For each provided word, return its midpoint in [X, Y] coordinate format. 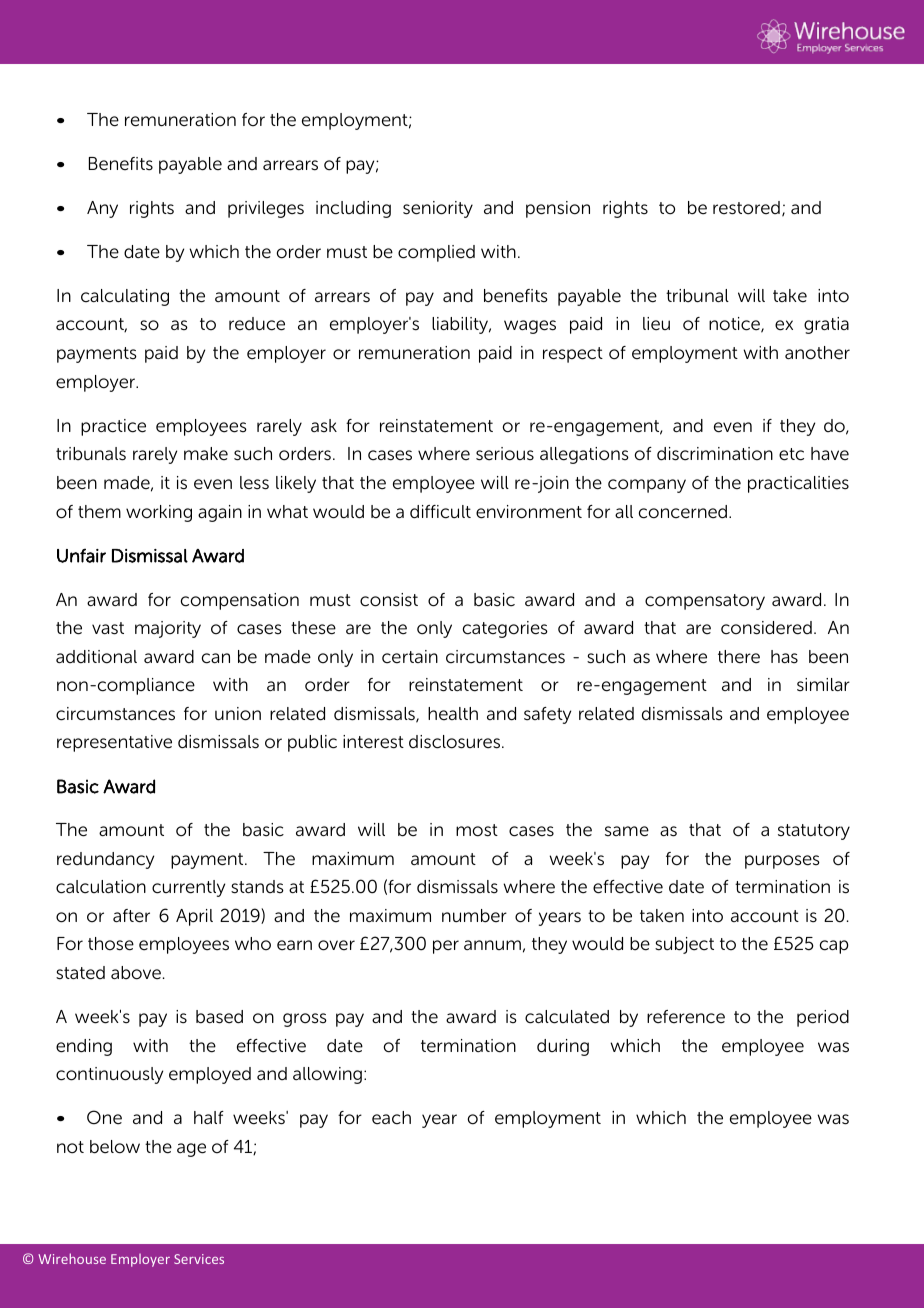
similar [823, 685]
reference [686, 1017]
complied [436, 253]
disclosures [456, 742]
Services [199, 1259]
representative [114, 743]
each [391, 1118]
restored [746, 208]
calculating [125, 297]
